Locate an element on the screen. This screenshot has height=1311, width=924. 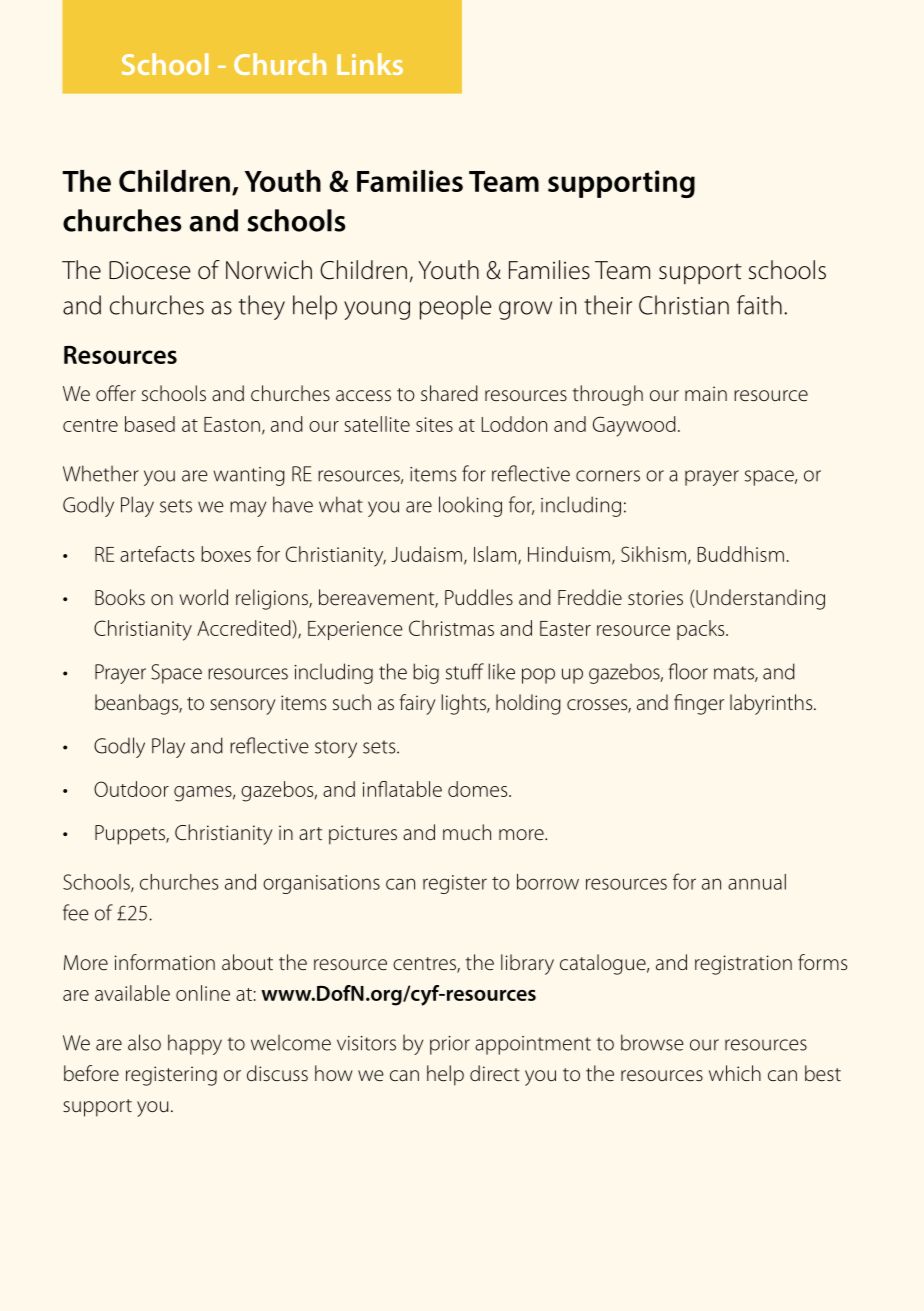
prior is located at coordinates (450, 1045).
